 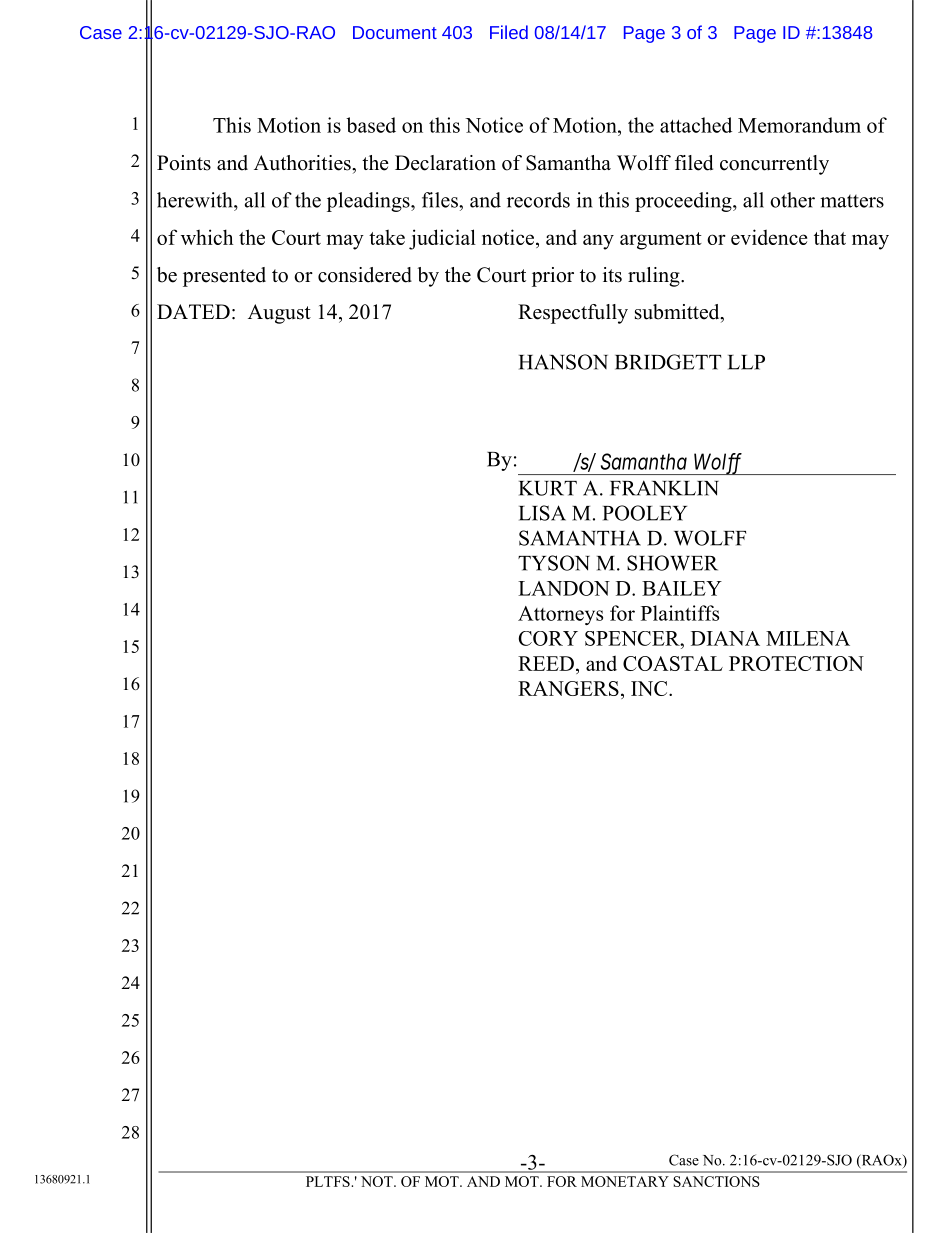 I want to click on LLP, so click(x=746, y=362).
